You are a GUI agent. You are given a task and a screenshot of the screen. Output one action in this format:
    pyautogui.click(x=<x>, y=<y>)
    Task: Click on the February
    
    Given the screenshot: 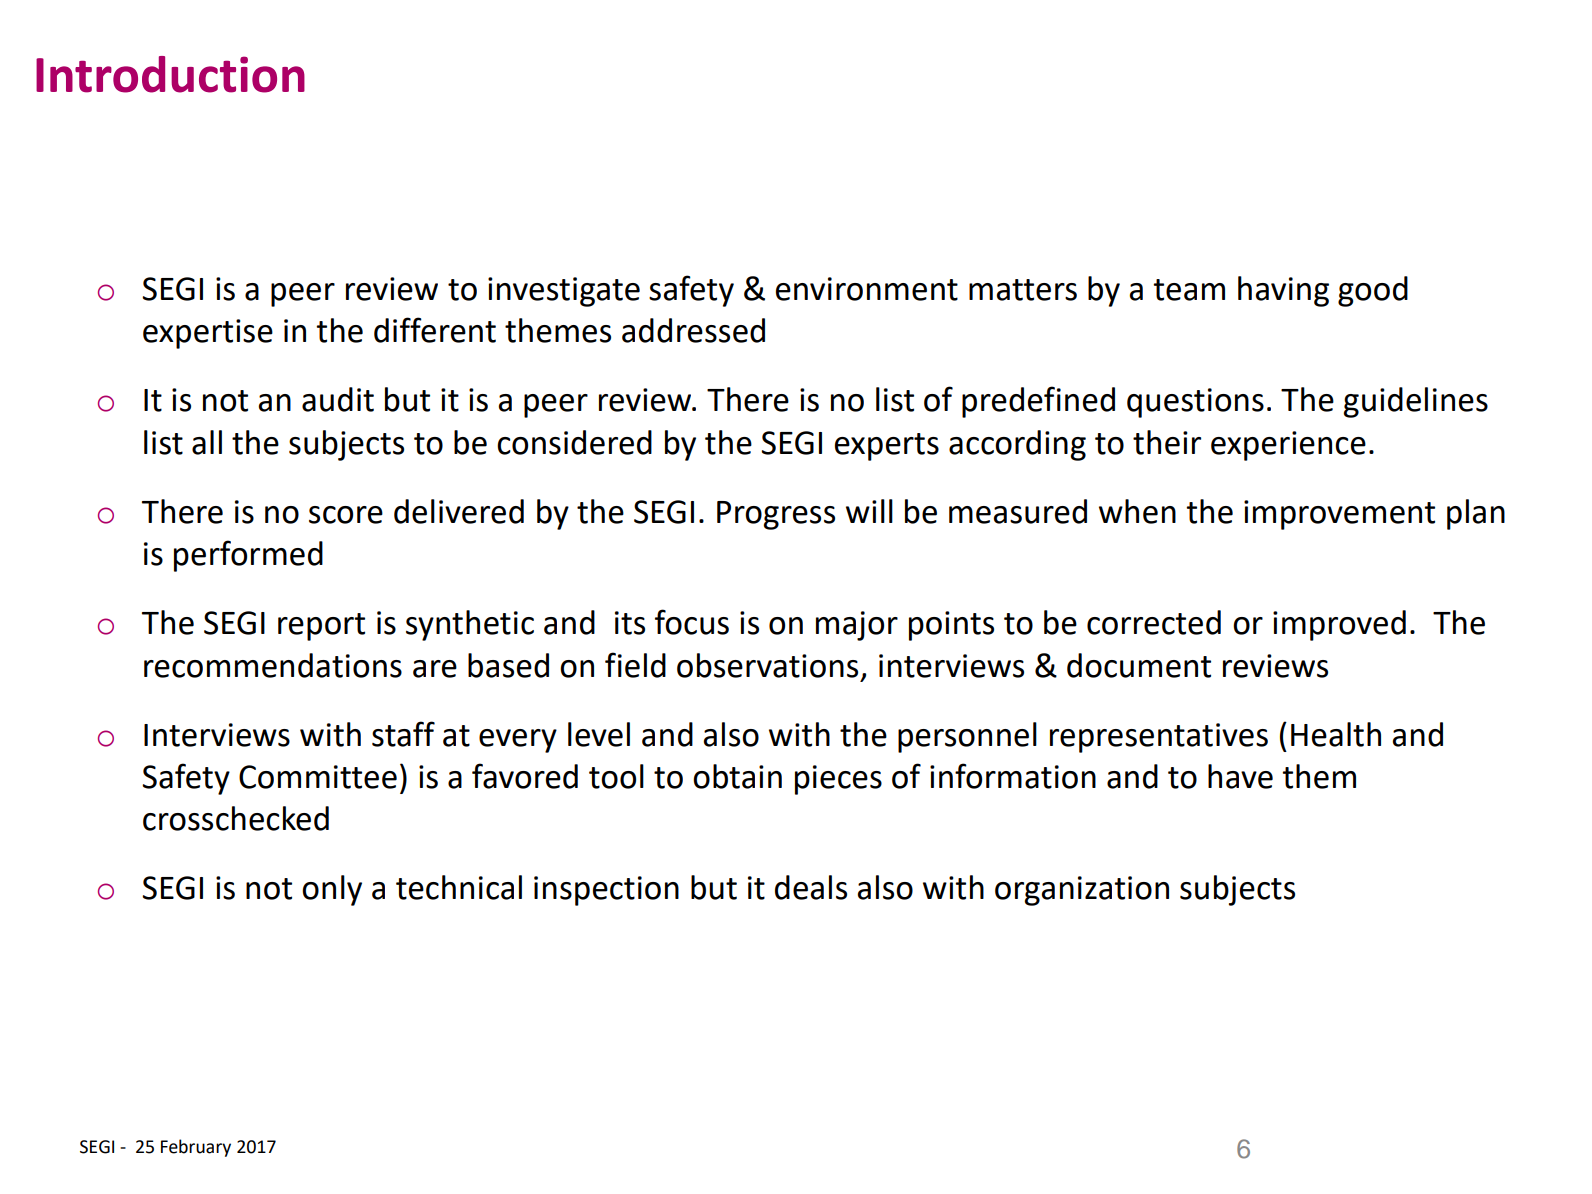 What is the action you would take?
    pyautogui.click(x=196, y=1148)
